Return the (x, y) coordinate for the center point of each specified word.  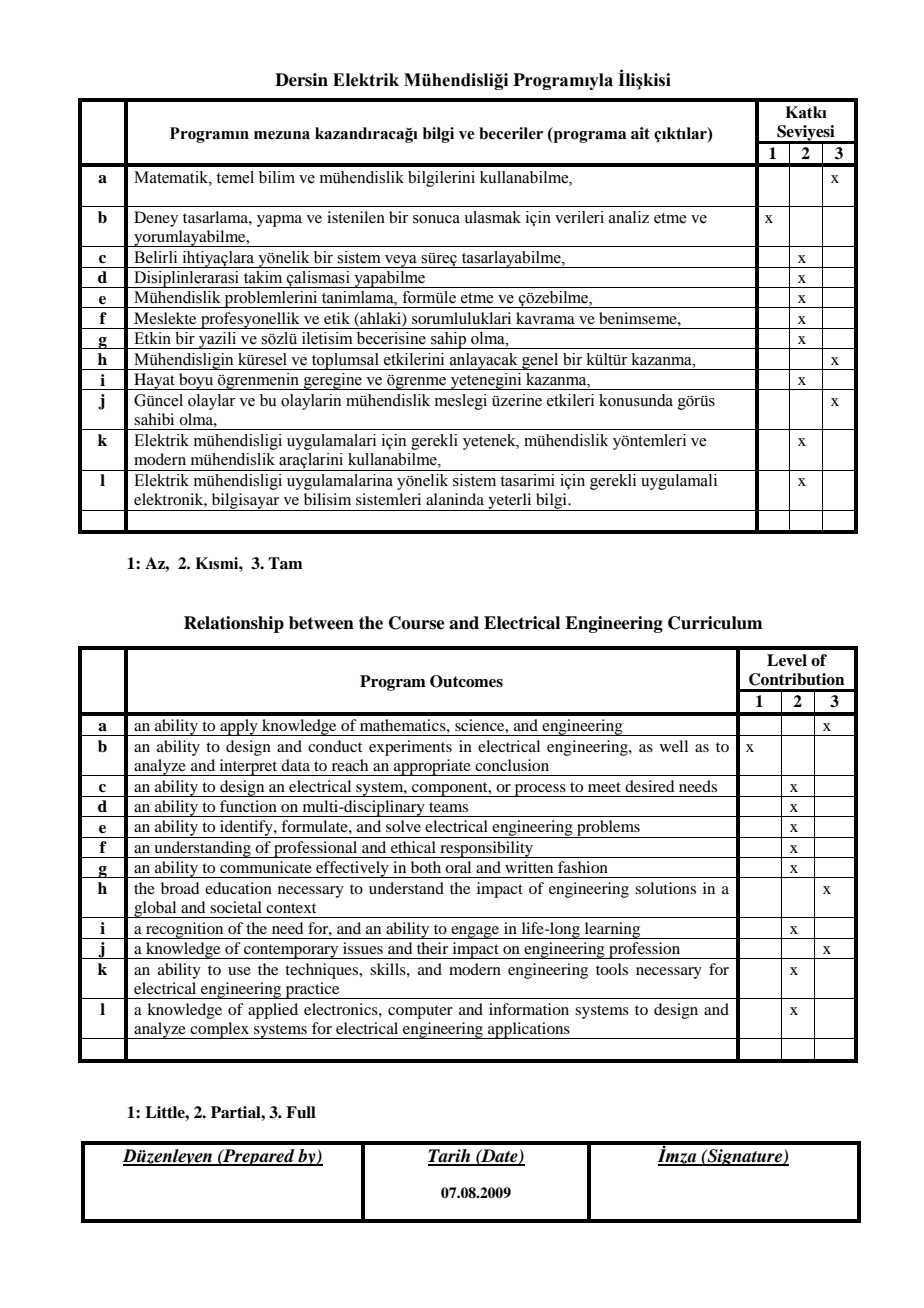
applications (529, 1030)
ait (640, 133)
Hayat (154, 381)
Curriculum (715, 623)
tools (612, 969)
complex (219, 1030)
